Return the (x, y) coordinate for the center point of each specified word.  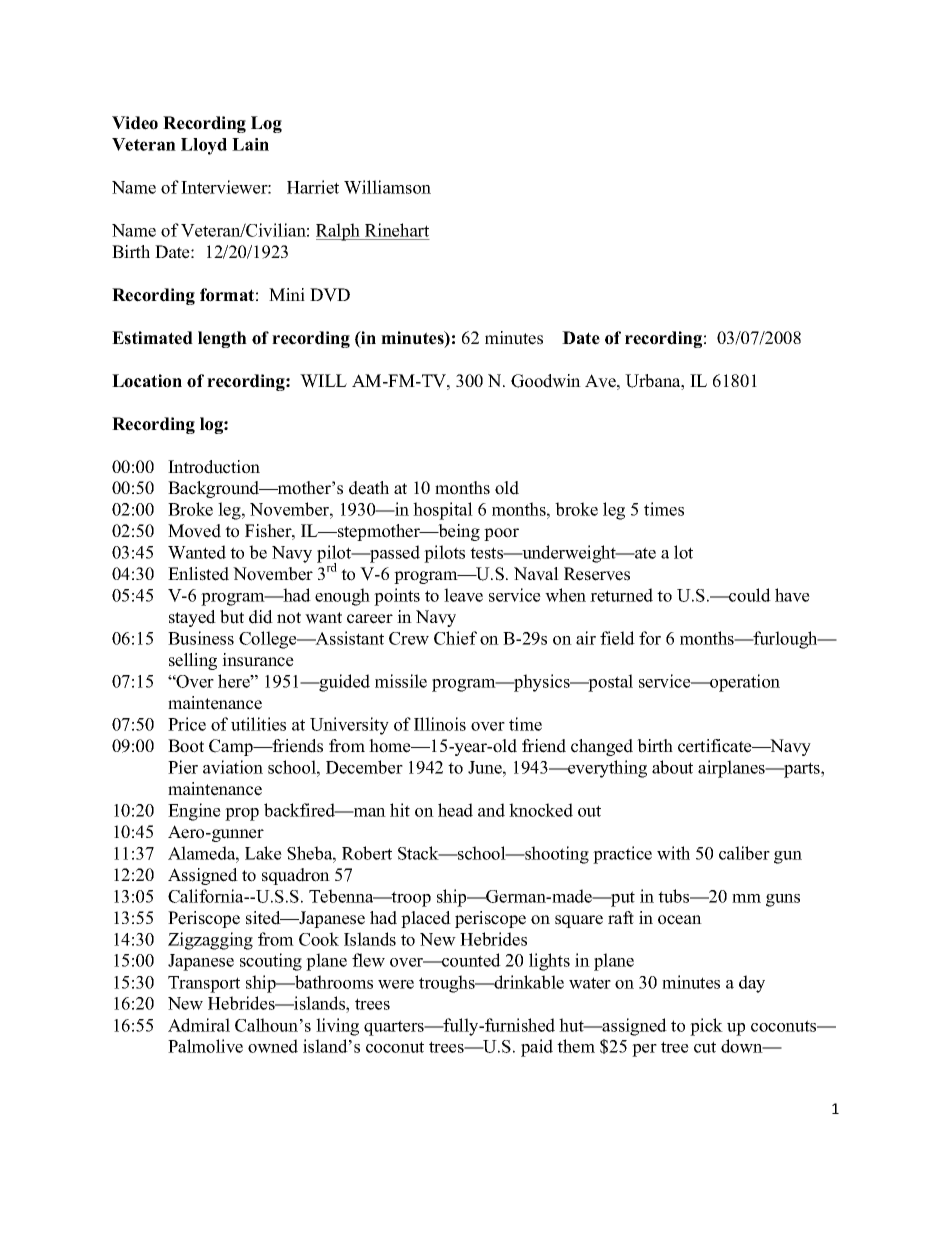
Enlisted (198, 574)
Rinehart (397, 230)
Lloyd (204, 146)
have (792, 595)
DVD (330, 295)
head (455, 810)
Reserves (597, 574)
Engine (194, 812)
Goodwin (546, 381)
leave (463, 595)
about (672, 767)
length (222, 339)
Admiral (199, 1025)
